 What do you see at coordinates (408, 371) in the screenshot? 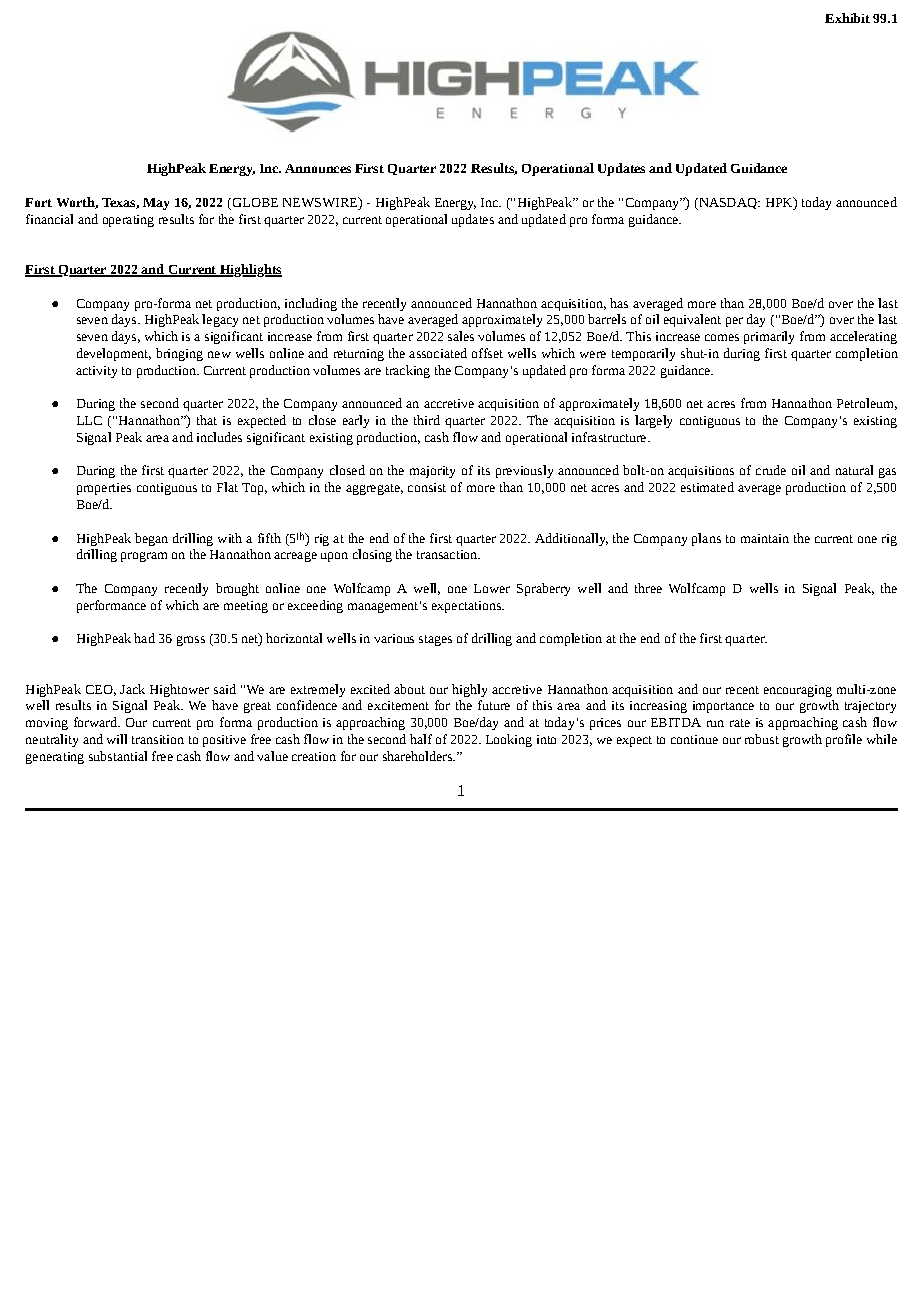
I see `tracking` at bounding box center [408, 371].
